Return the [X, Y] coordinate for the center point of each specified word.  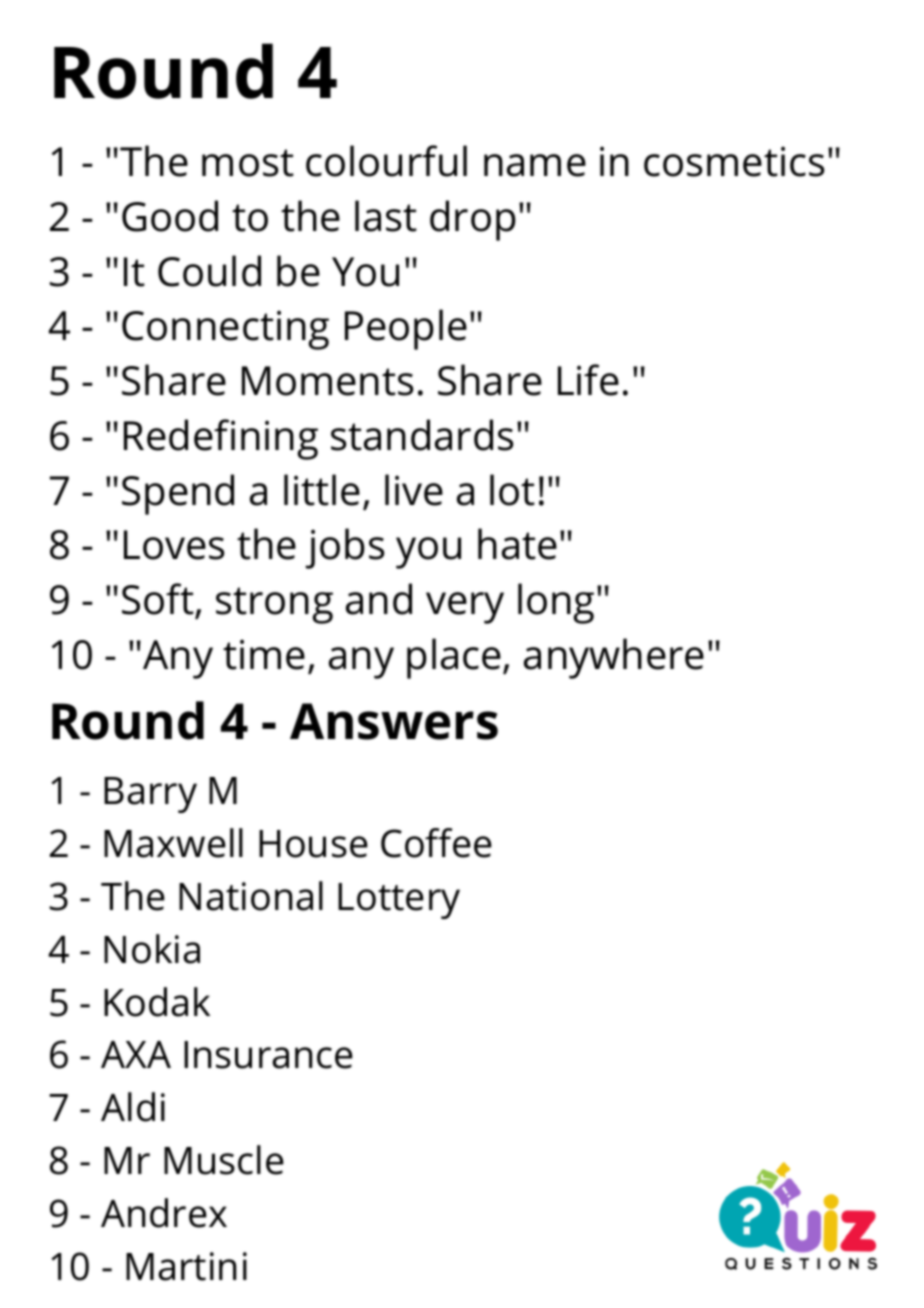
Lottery [399, 901]
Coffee [436, 843]
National [251, 896]
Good [170, 216]
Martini [186, 1266]
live [414, 490]
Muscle [224, 1160]
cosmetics [734, 161]
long [556, 603]
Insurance [268, 1055]
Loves [174, 545]
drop [473, 220]
